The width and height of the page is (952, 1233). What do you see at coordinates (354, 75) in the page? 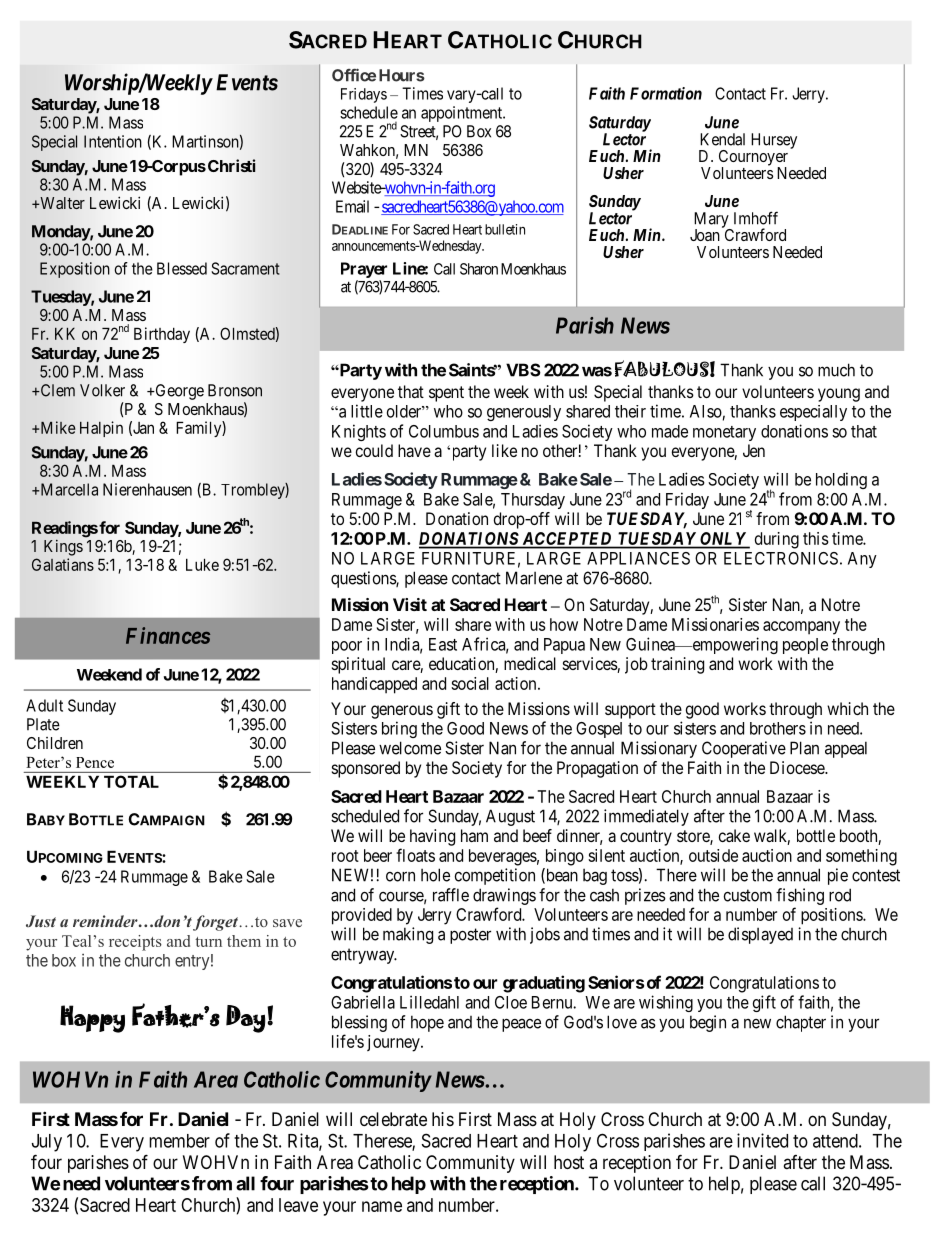
I see `Office` at bounding box center [354, 75].
